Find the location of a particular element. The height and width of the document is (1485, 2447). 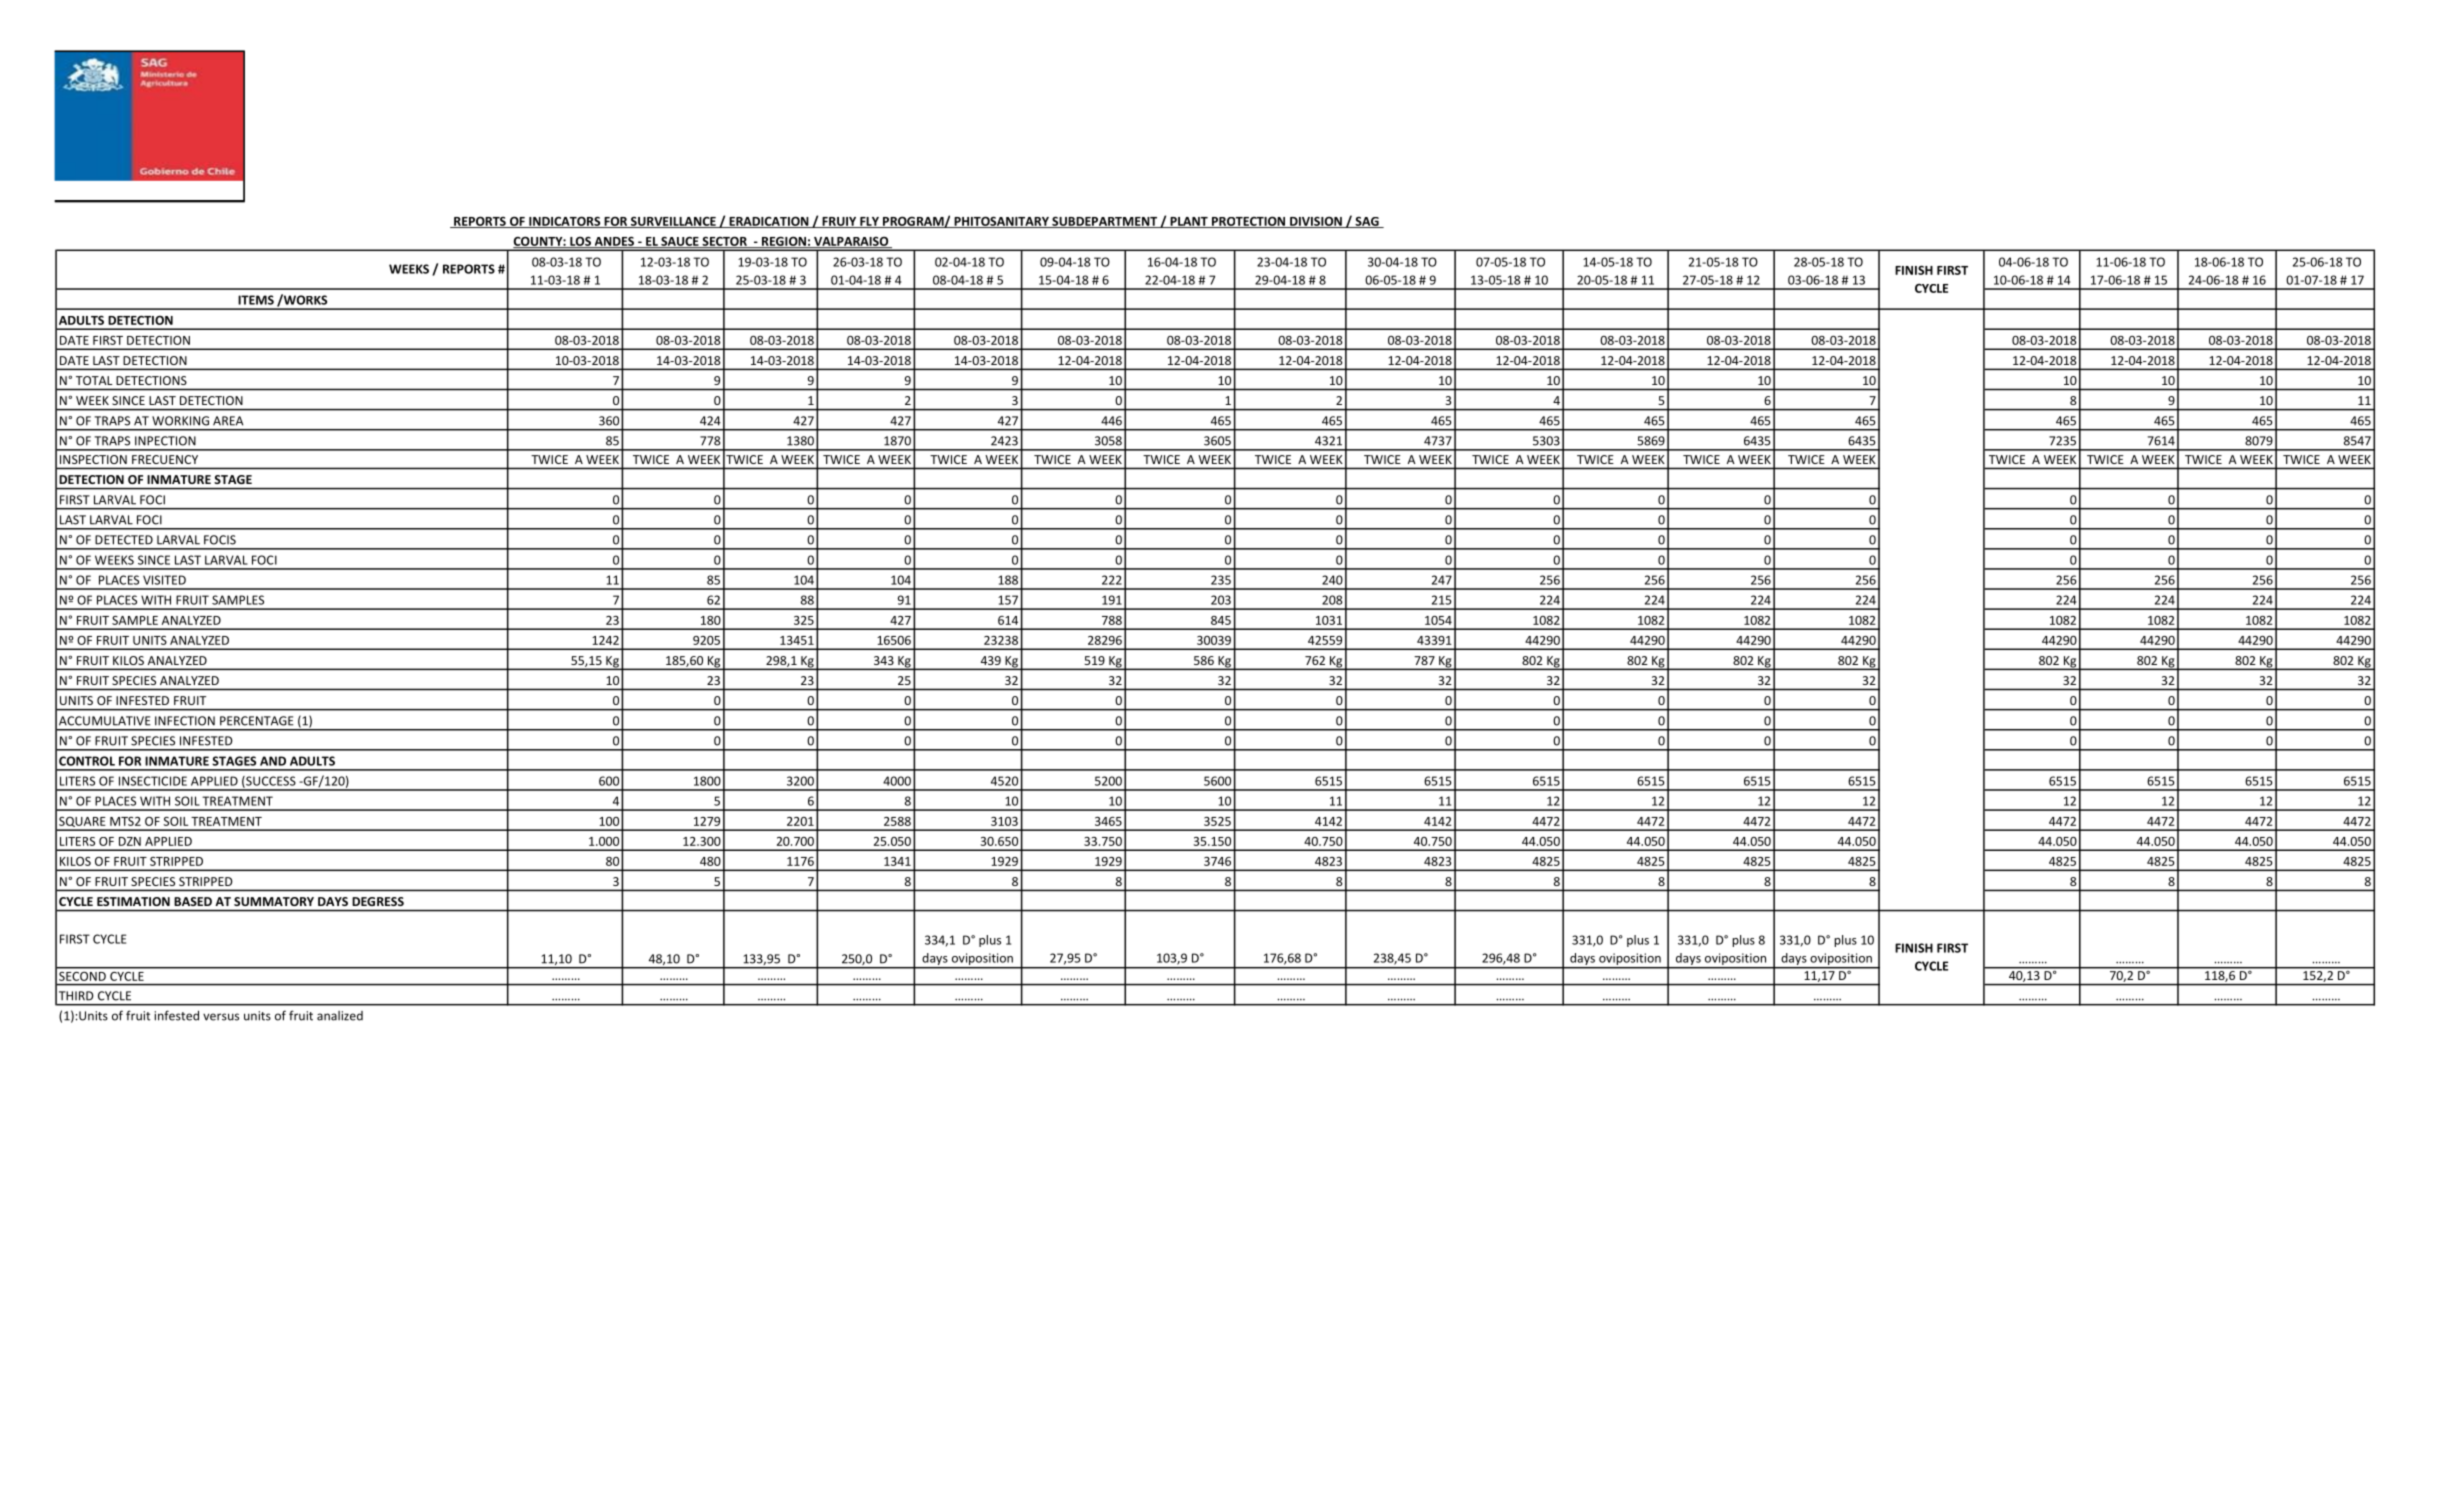

SECTOR is located at coordinates (724, 242).
